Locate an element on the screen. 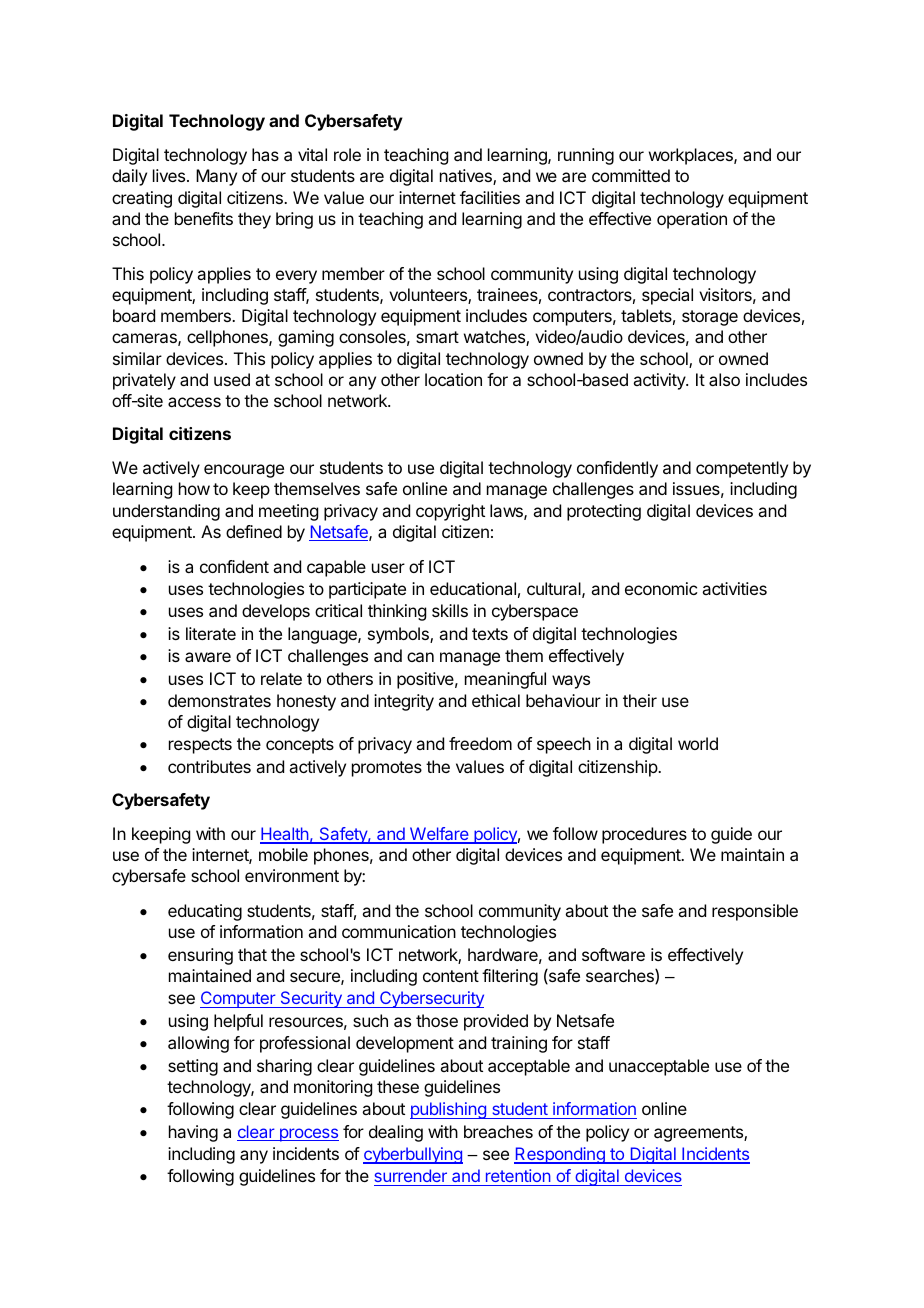 The image size is (924, 1308). aware is located at coordinates (208, 657).
